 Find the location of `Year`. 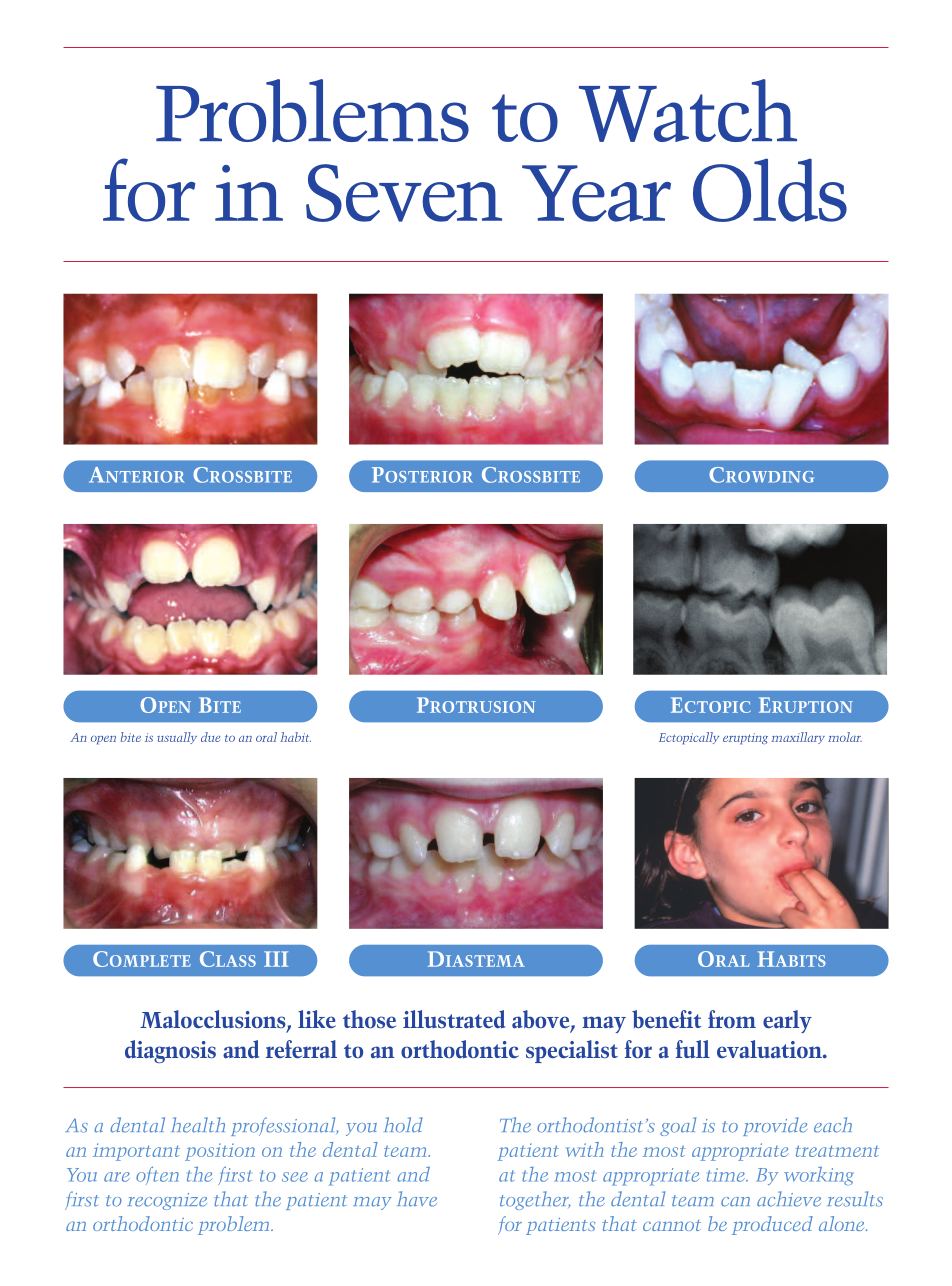

Year is located at coordinates (596, 193).
